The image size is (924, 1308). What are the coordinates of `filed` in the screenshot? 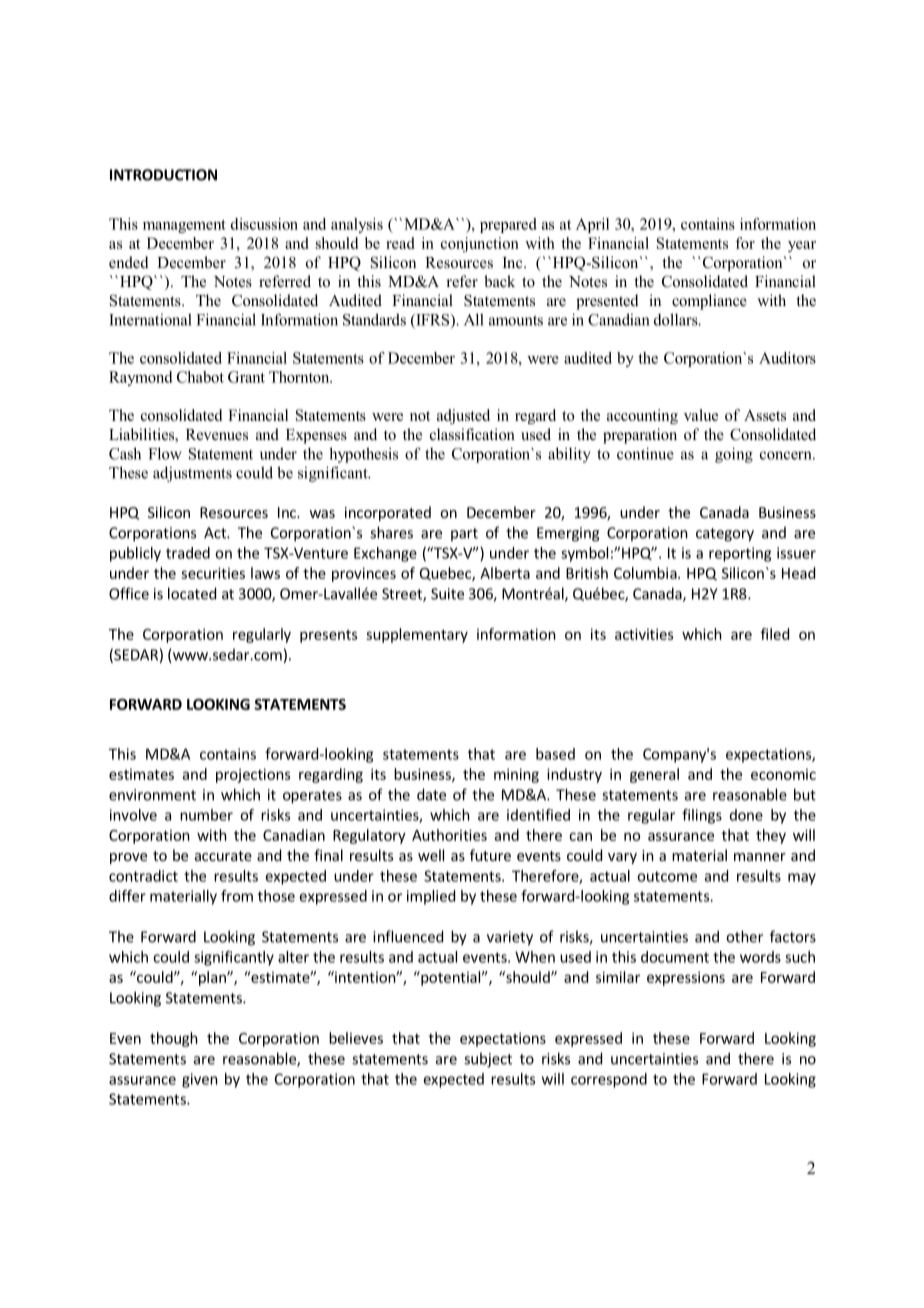 It's located at (775, 634).
